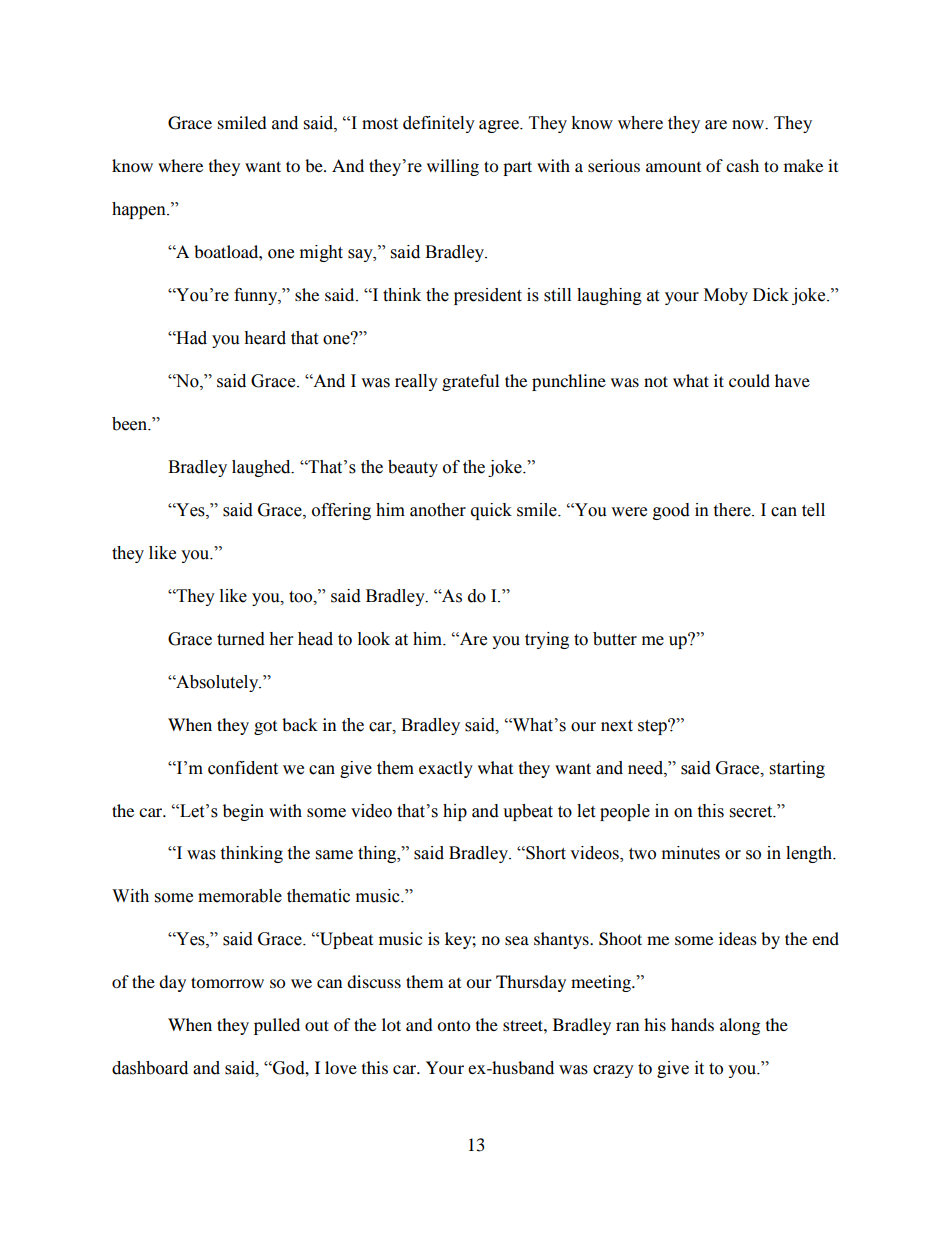 Image resolution: width=952 pixels, height=1233 pixels. Describe the element at coordinates (547, 640) in the screenshot. I see `trying` at that location.
